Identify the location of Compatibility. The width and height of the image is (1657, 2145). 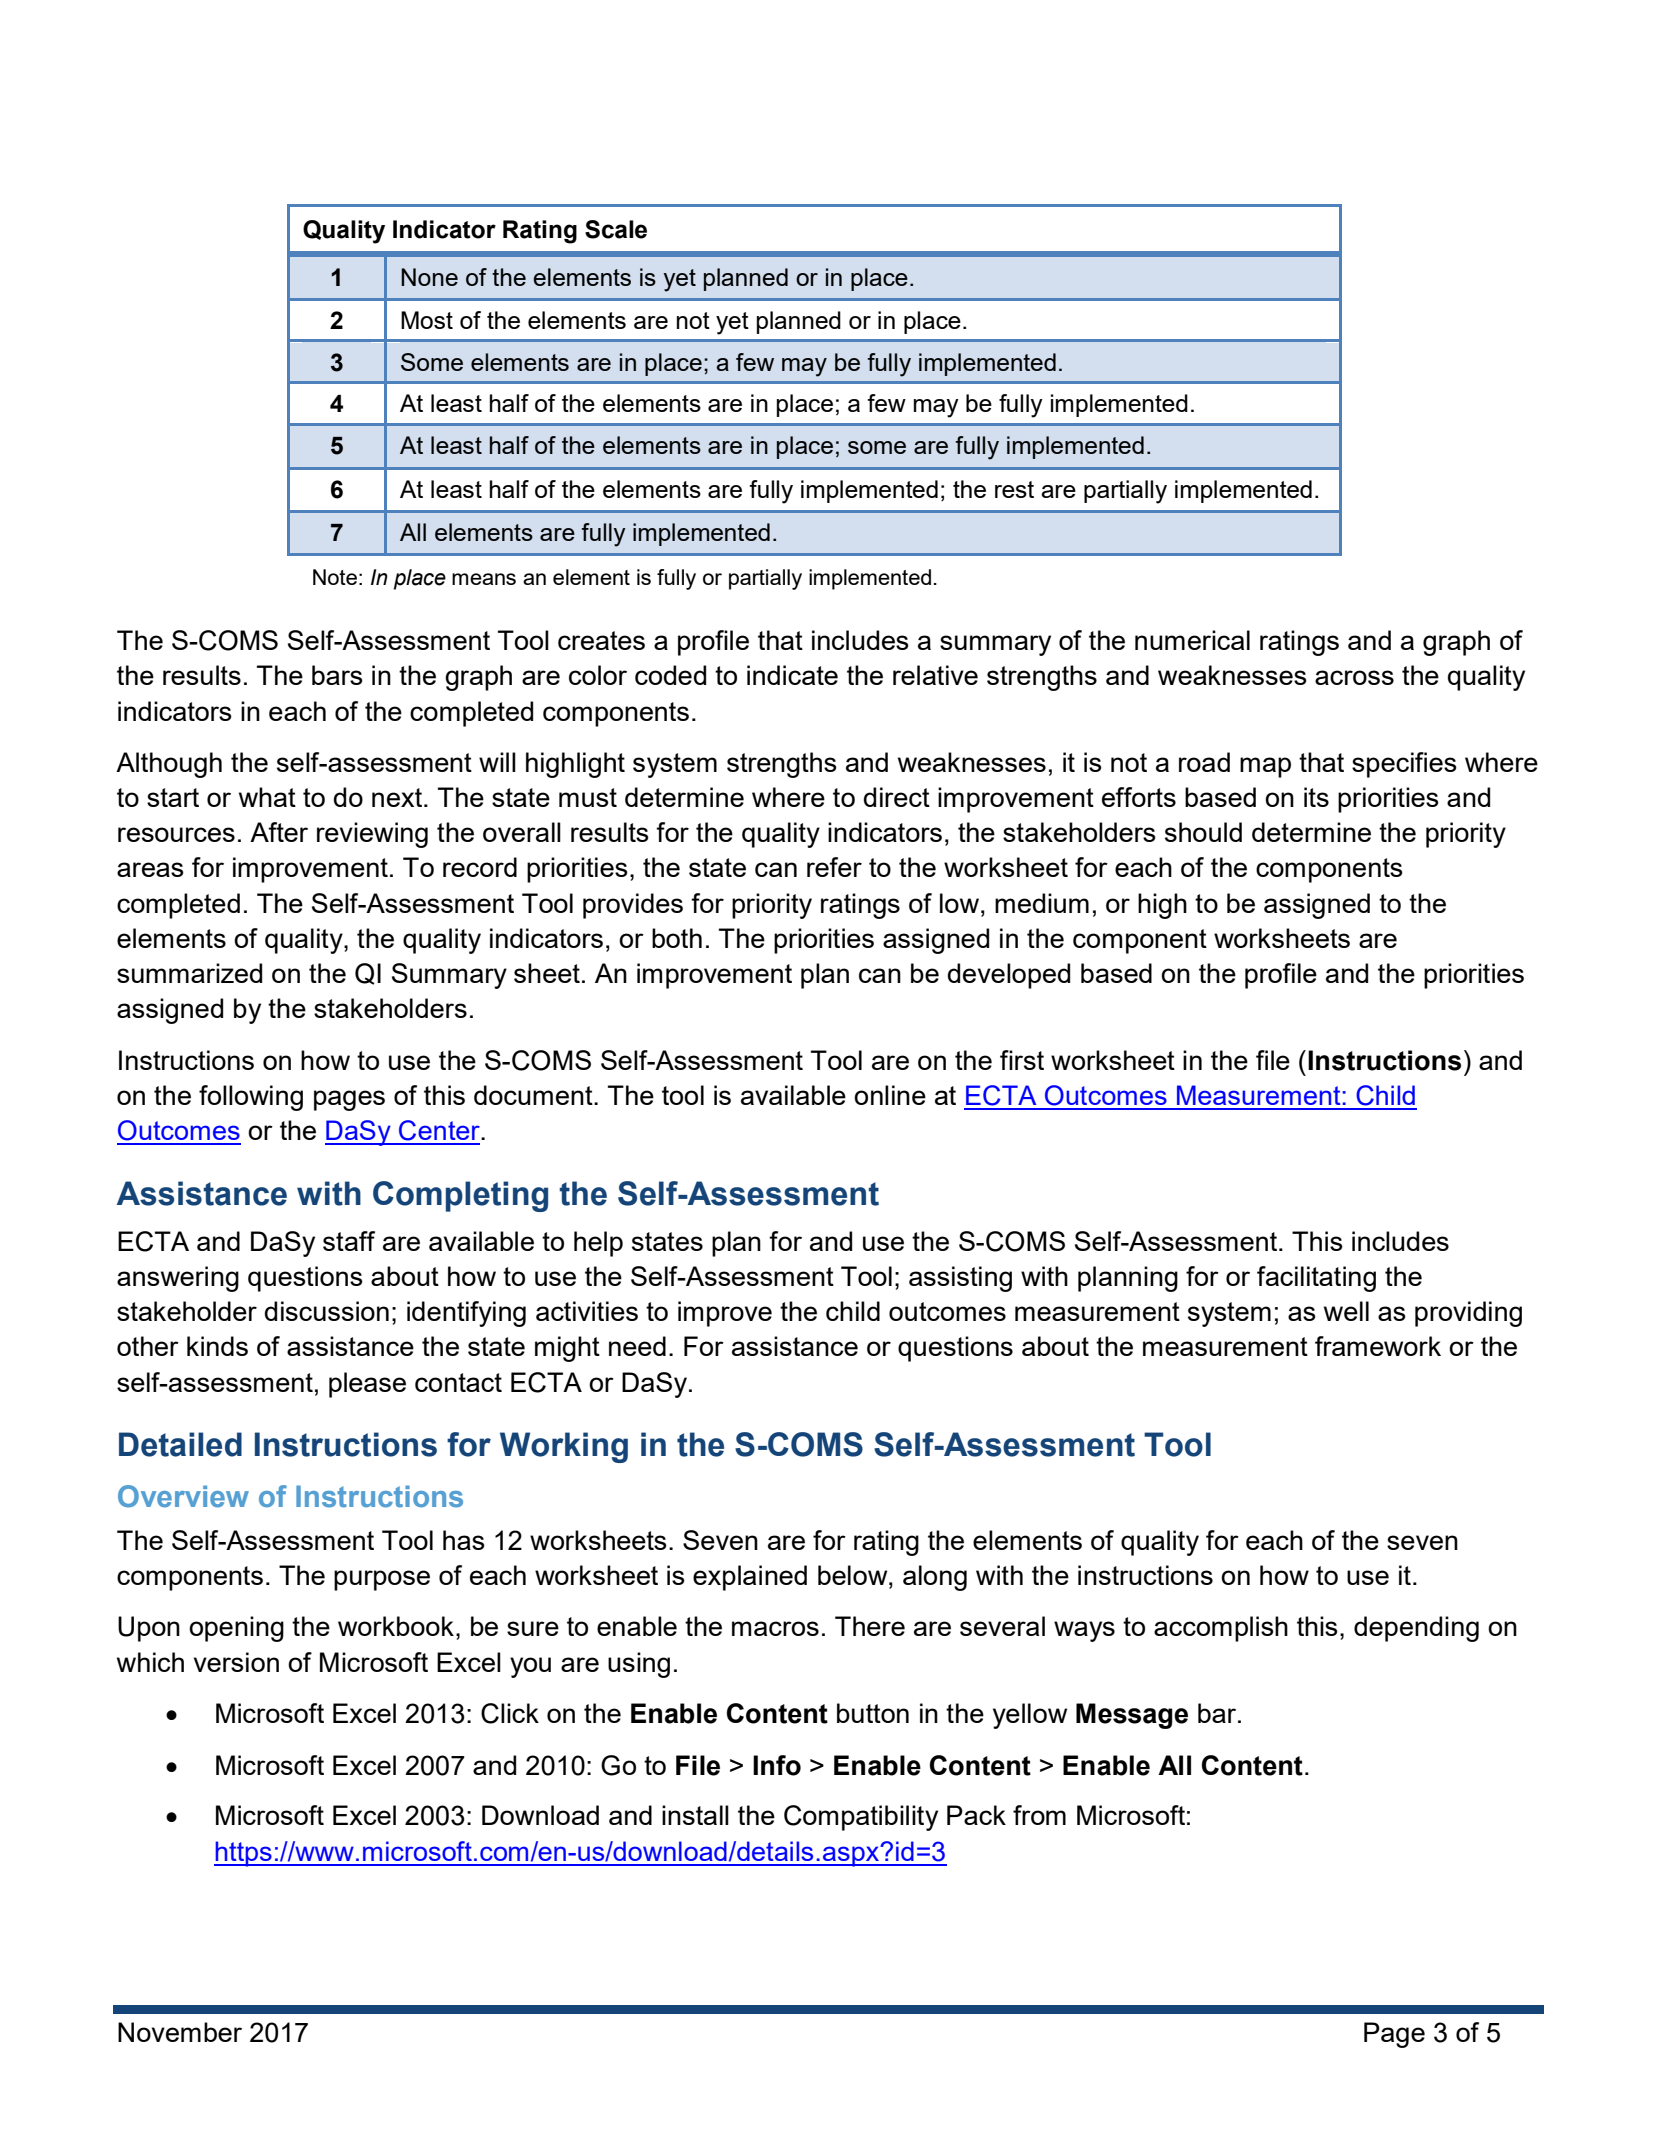
(861, 1818).
